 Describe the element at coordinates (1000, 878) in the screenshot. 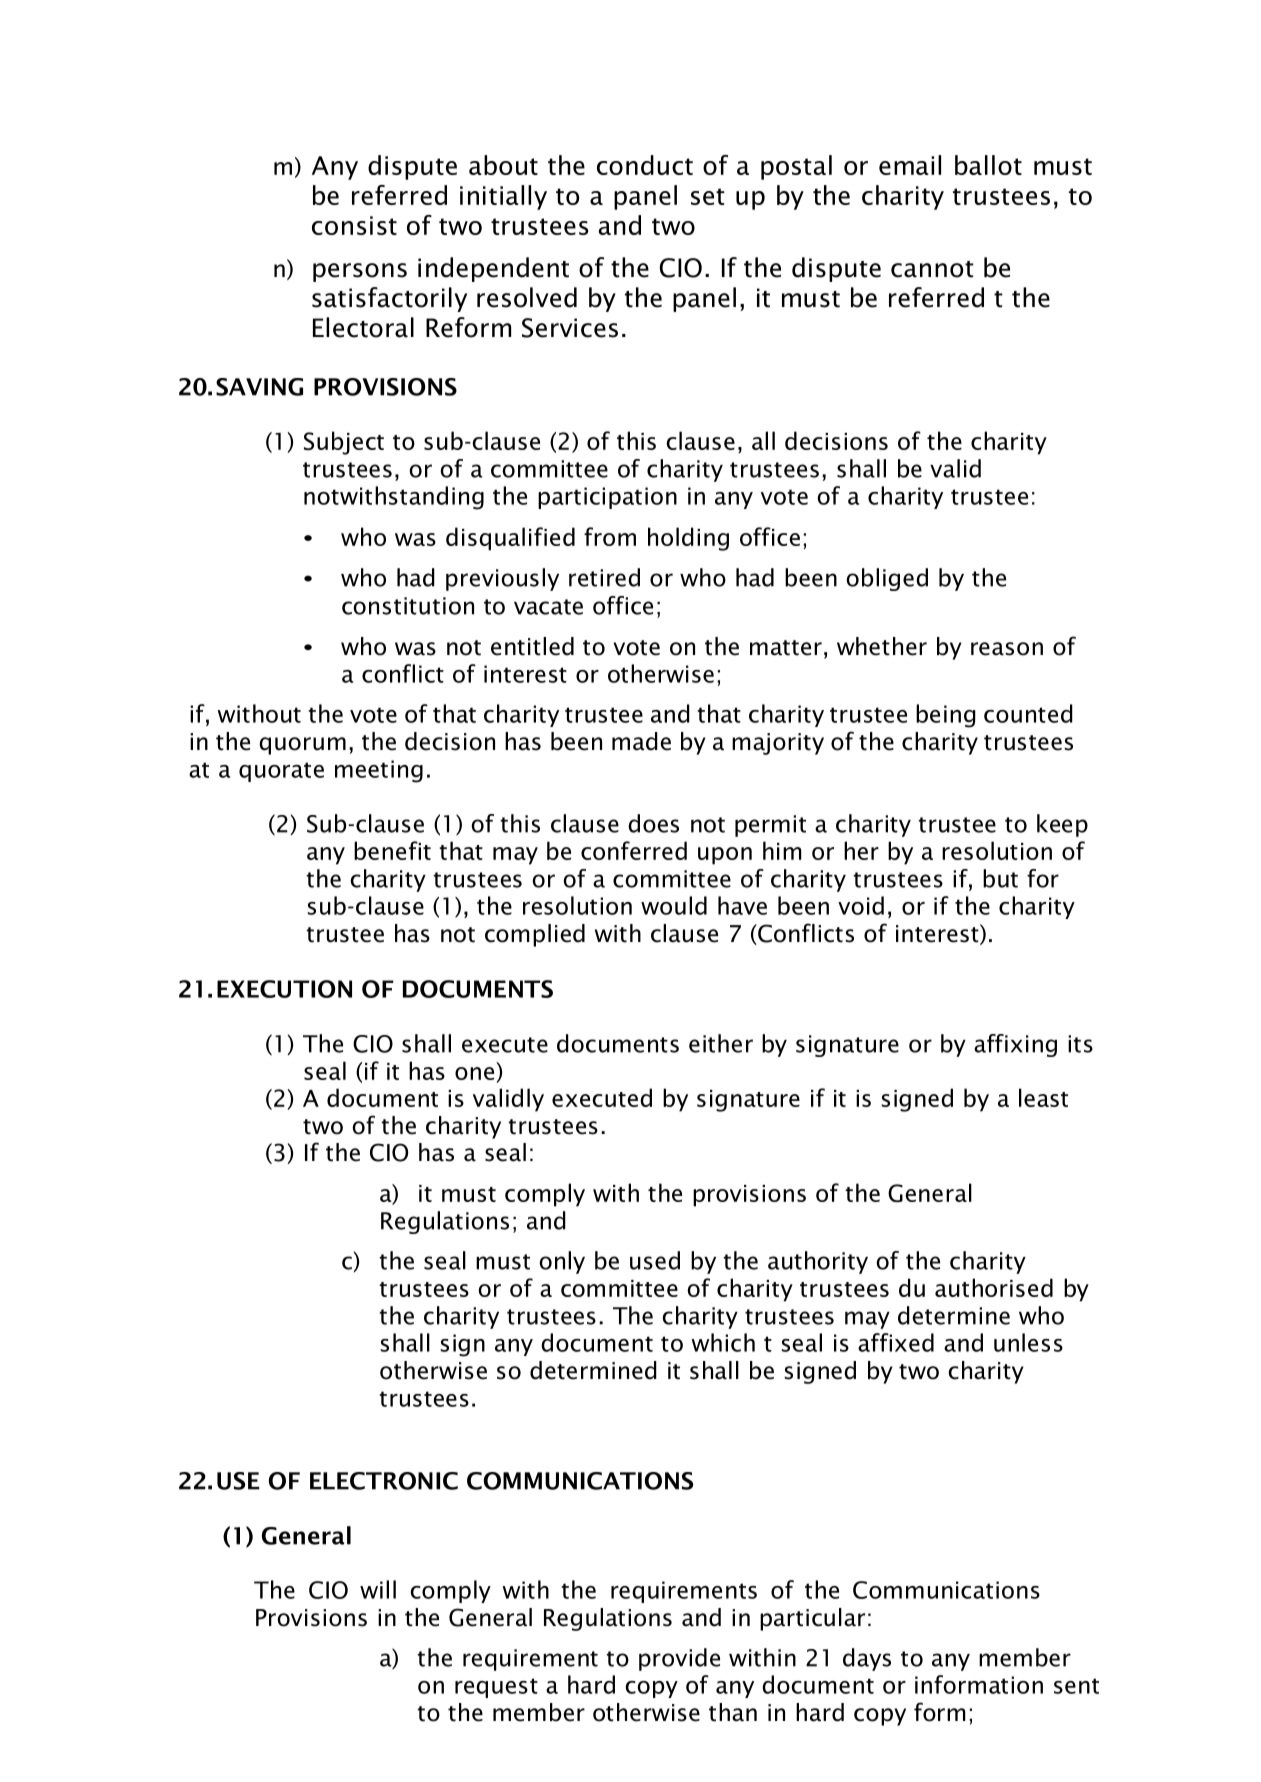

I see `but` at that location.
